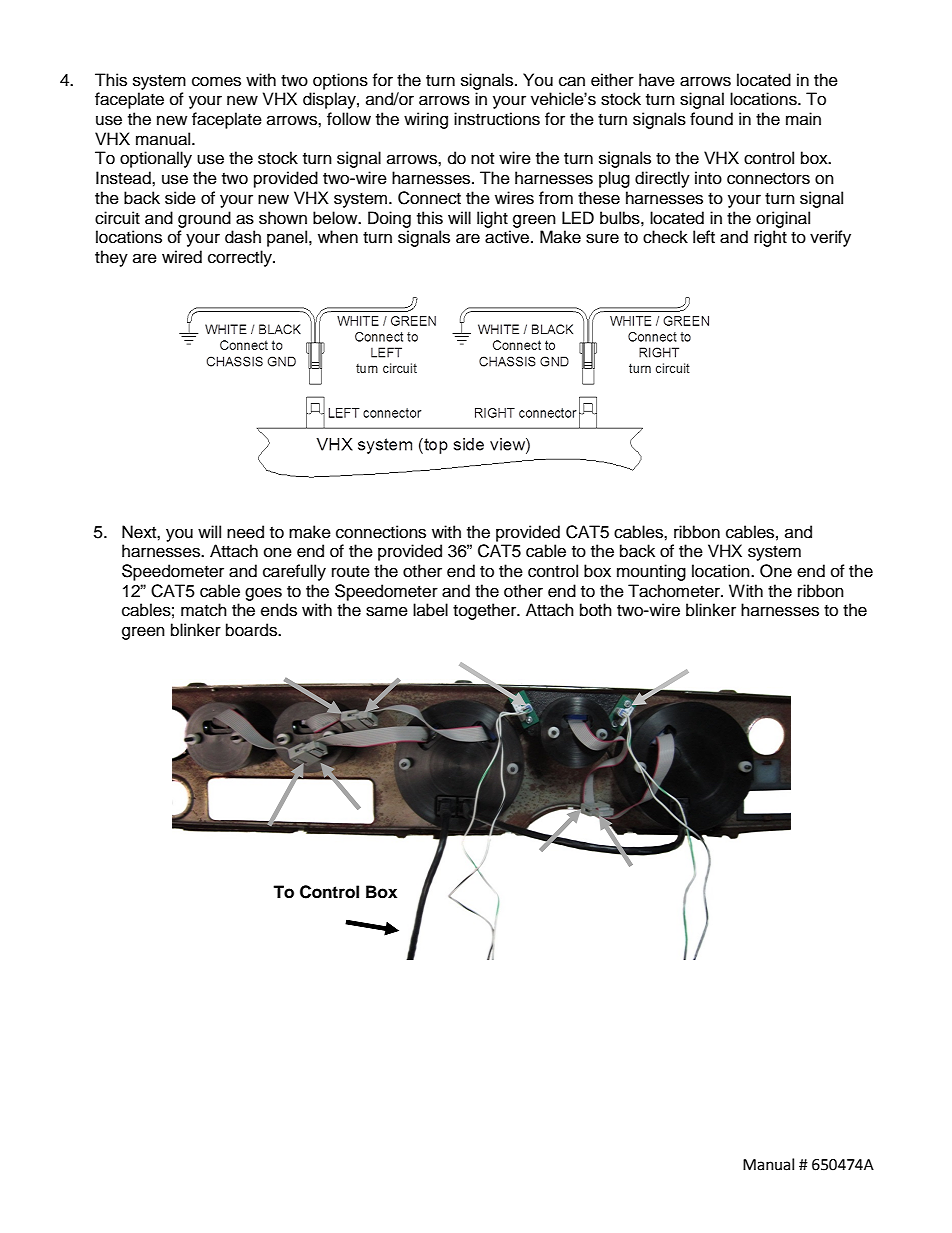 The width and height of the page is (952, 1233). I want to click on instructions, so click(497, 119).
